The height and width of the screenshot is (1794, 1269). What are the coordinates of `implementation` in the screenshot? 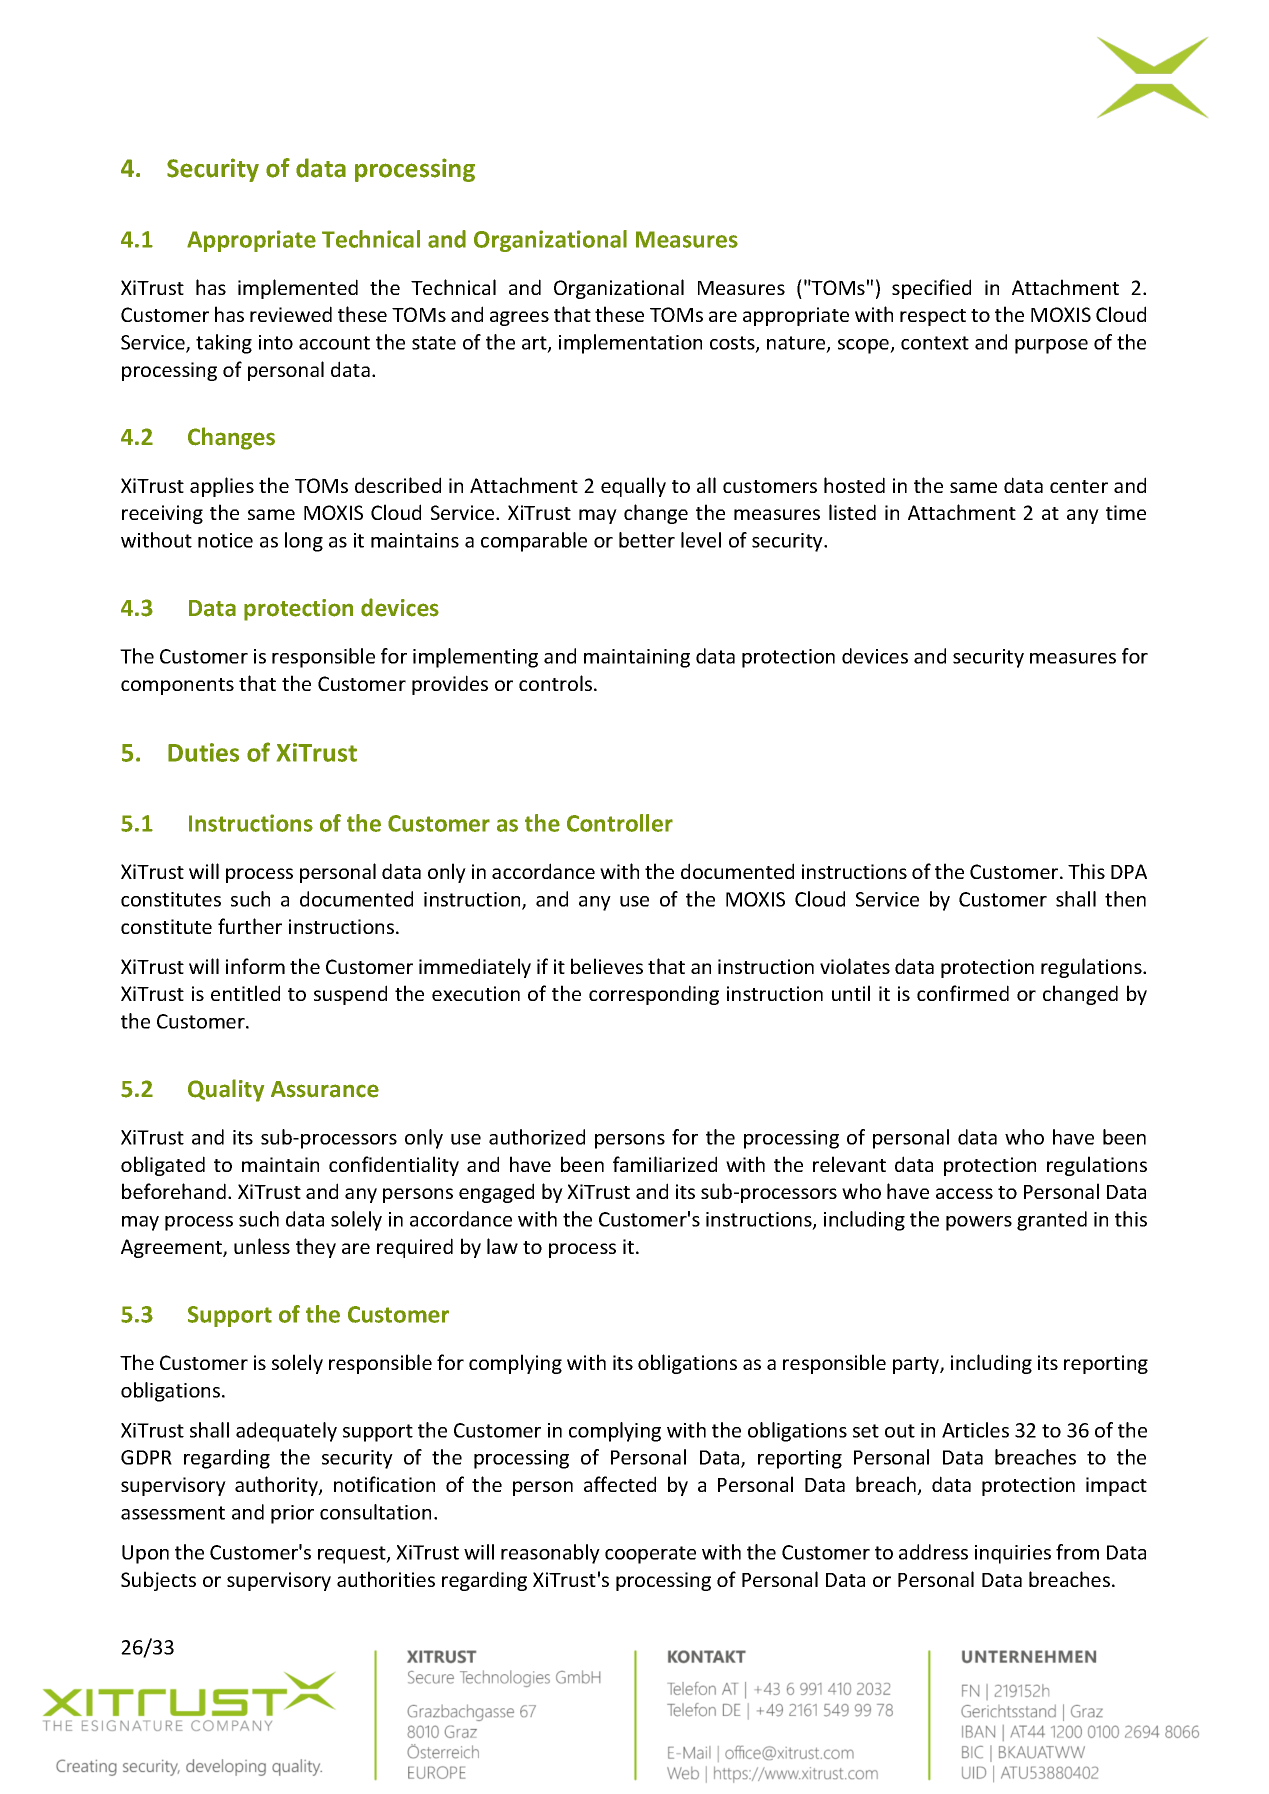 It's located at (630, 344).
